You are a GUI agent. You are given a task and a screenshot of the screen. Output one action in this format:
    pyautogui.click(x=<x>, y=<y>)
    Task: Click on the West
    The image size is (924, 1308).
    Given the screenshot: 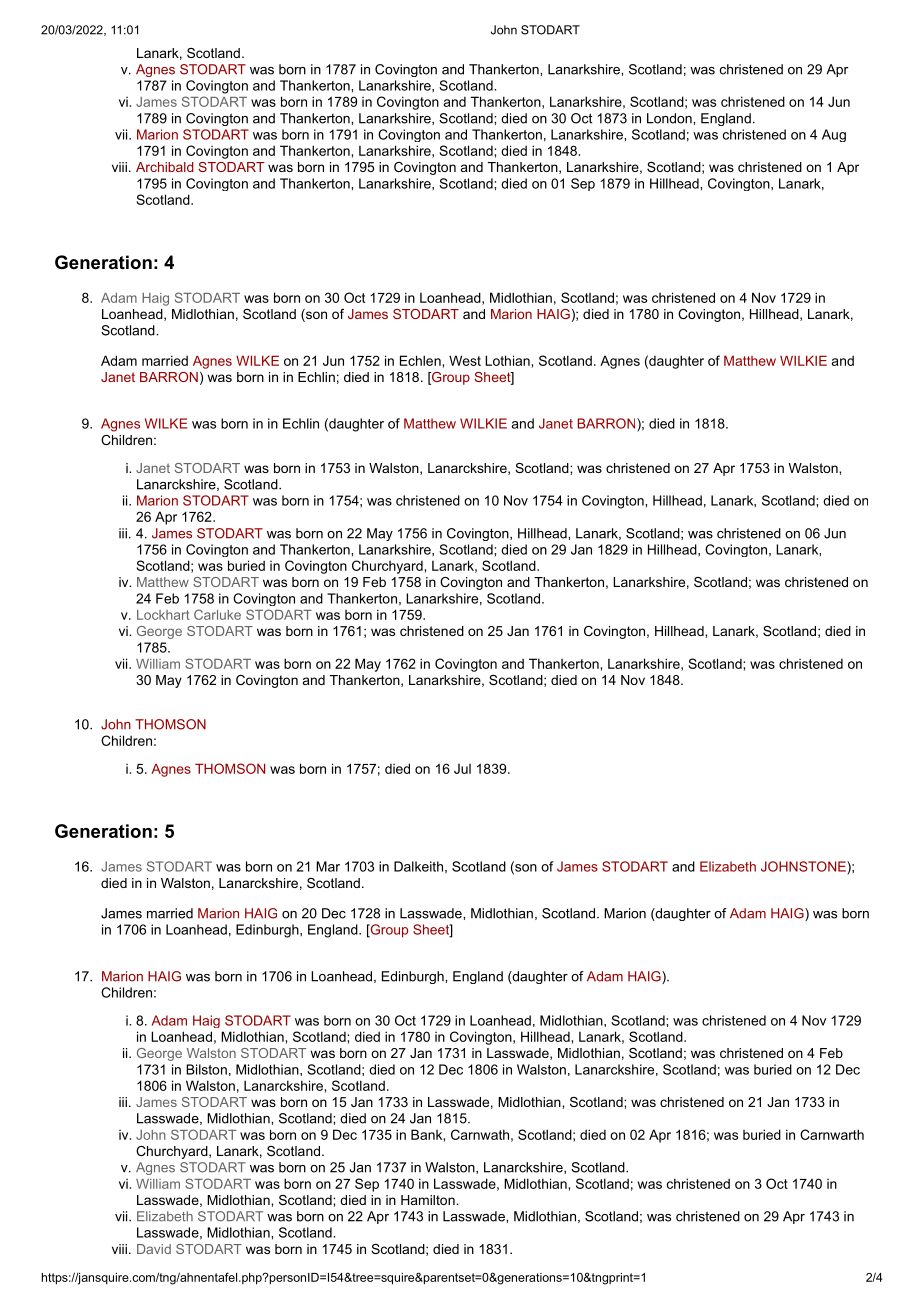 What is the action you would take?
    pyautogui.click(x=465, y=360)
